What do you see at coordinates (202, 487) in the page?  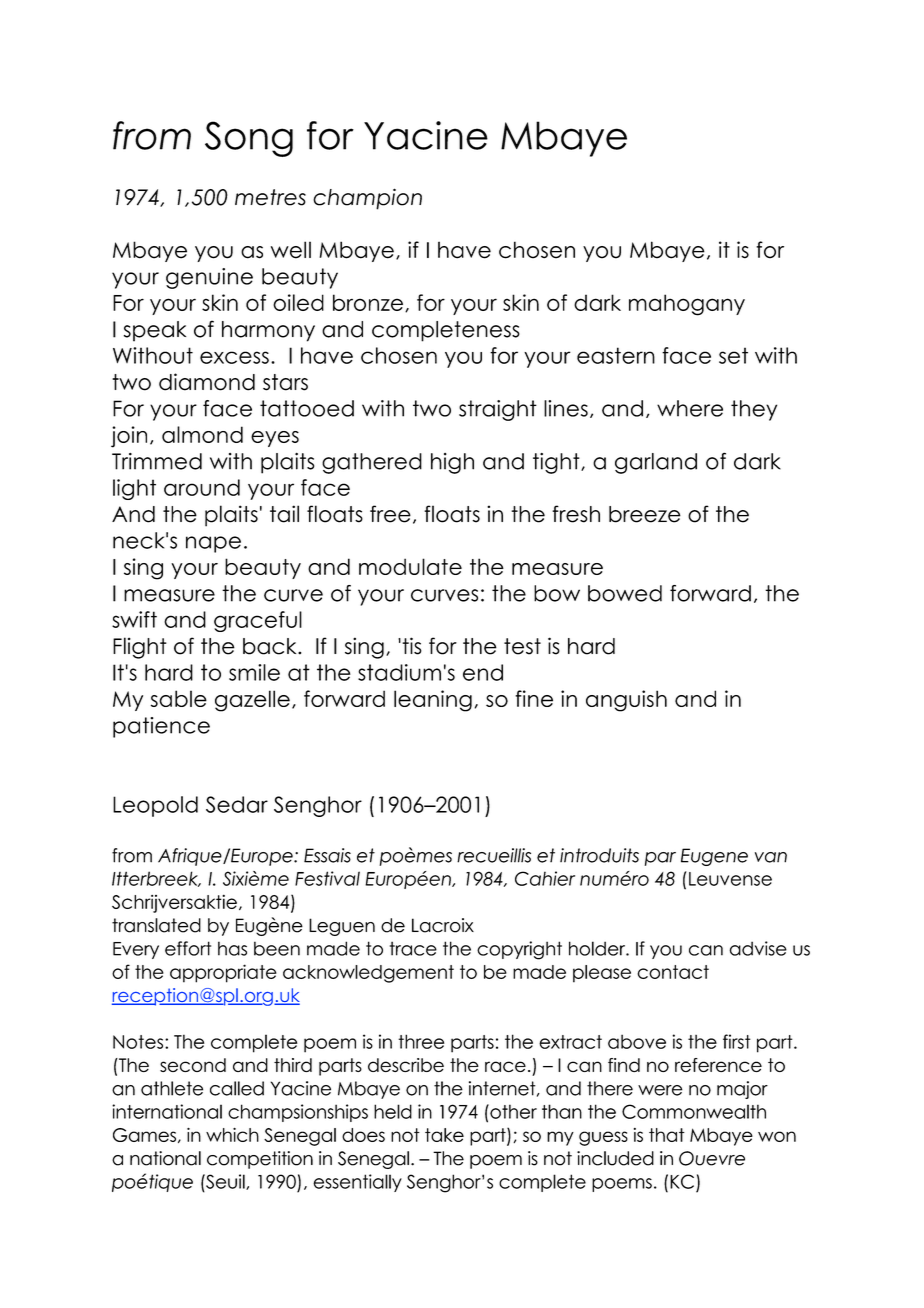 I see `around` at bounding box center [202, 487].
